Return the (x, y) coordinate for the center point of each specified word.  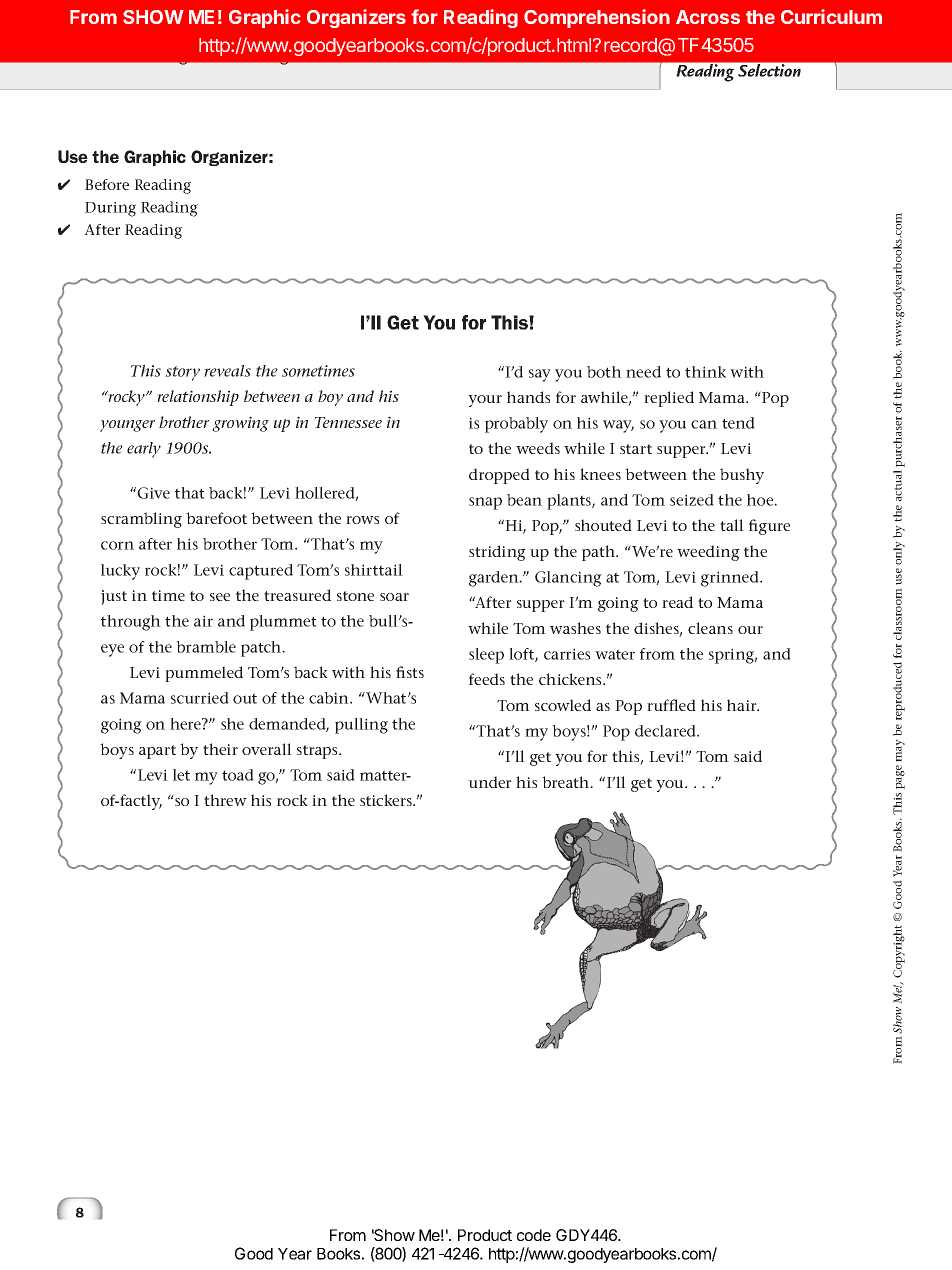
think (705, 372)
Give (153, 493)
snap (485, 503)
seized (692, 500)
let (181, 775)
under (490, 782)
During (110, 209)
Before (107, 184)
